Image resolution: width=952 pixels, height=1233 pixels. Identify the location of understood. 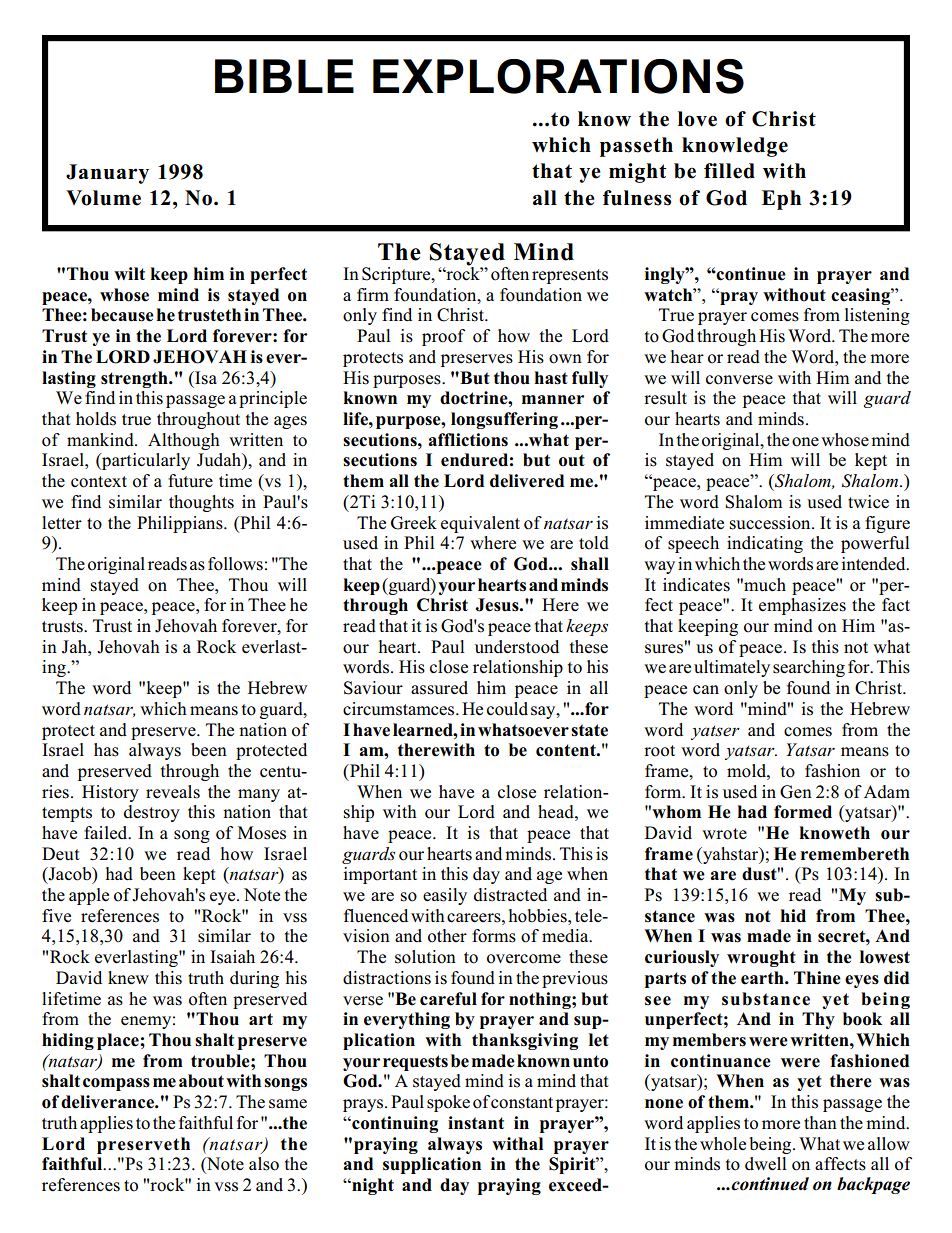
(517, 647).
